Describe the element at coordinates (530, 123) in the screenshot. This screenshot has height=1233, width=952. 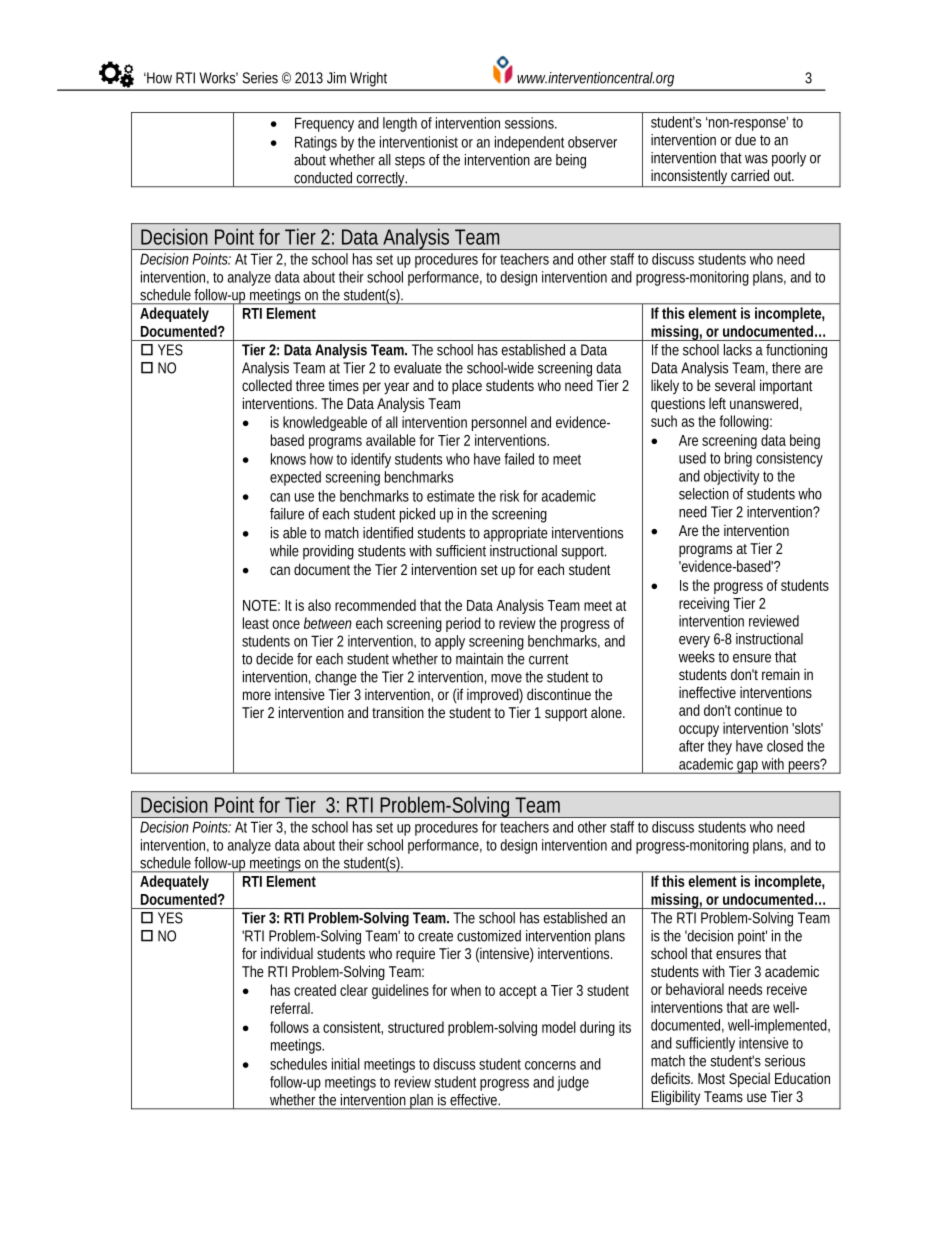
I see `sessions` at that location.
